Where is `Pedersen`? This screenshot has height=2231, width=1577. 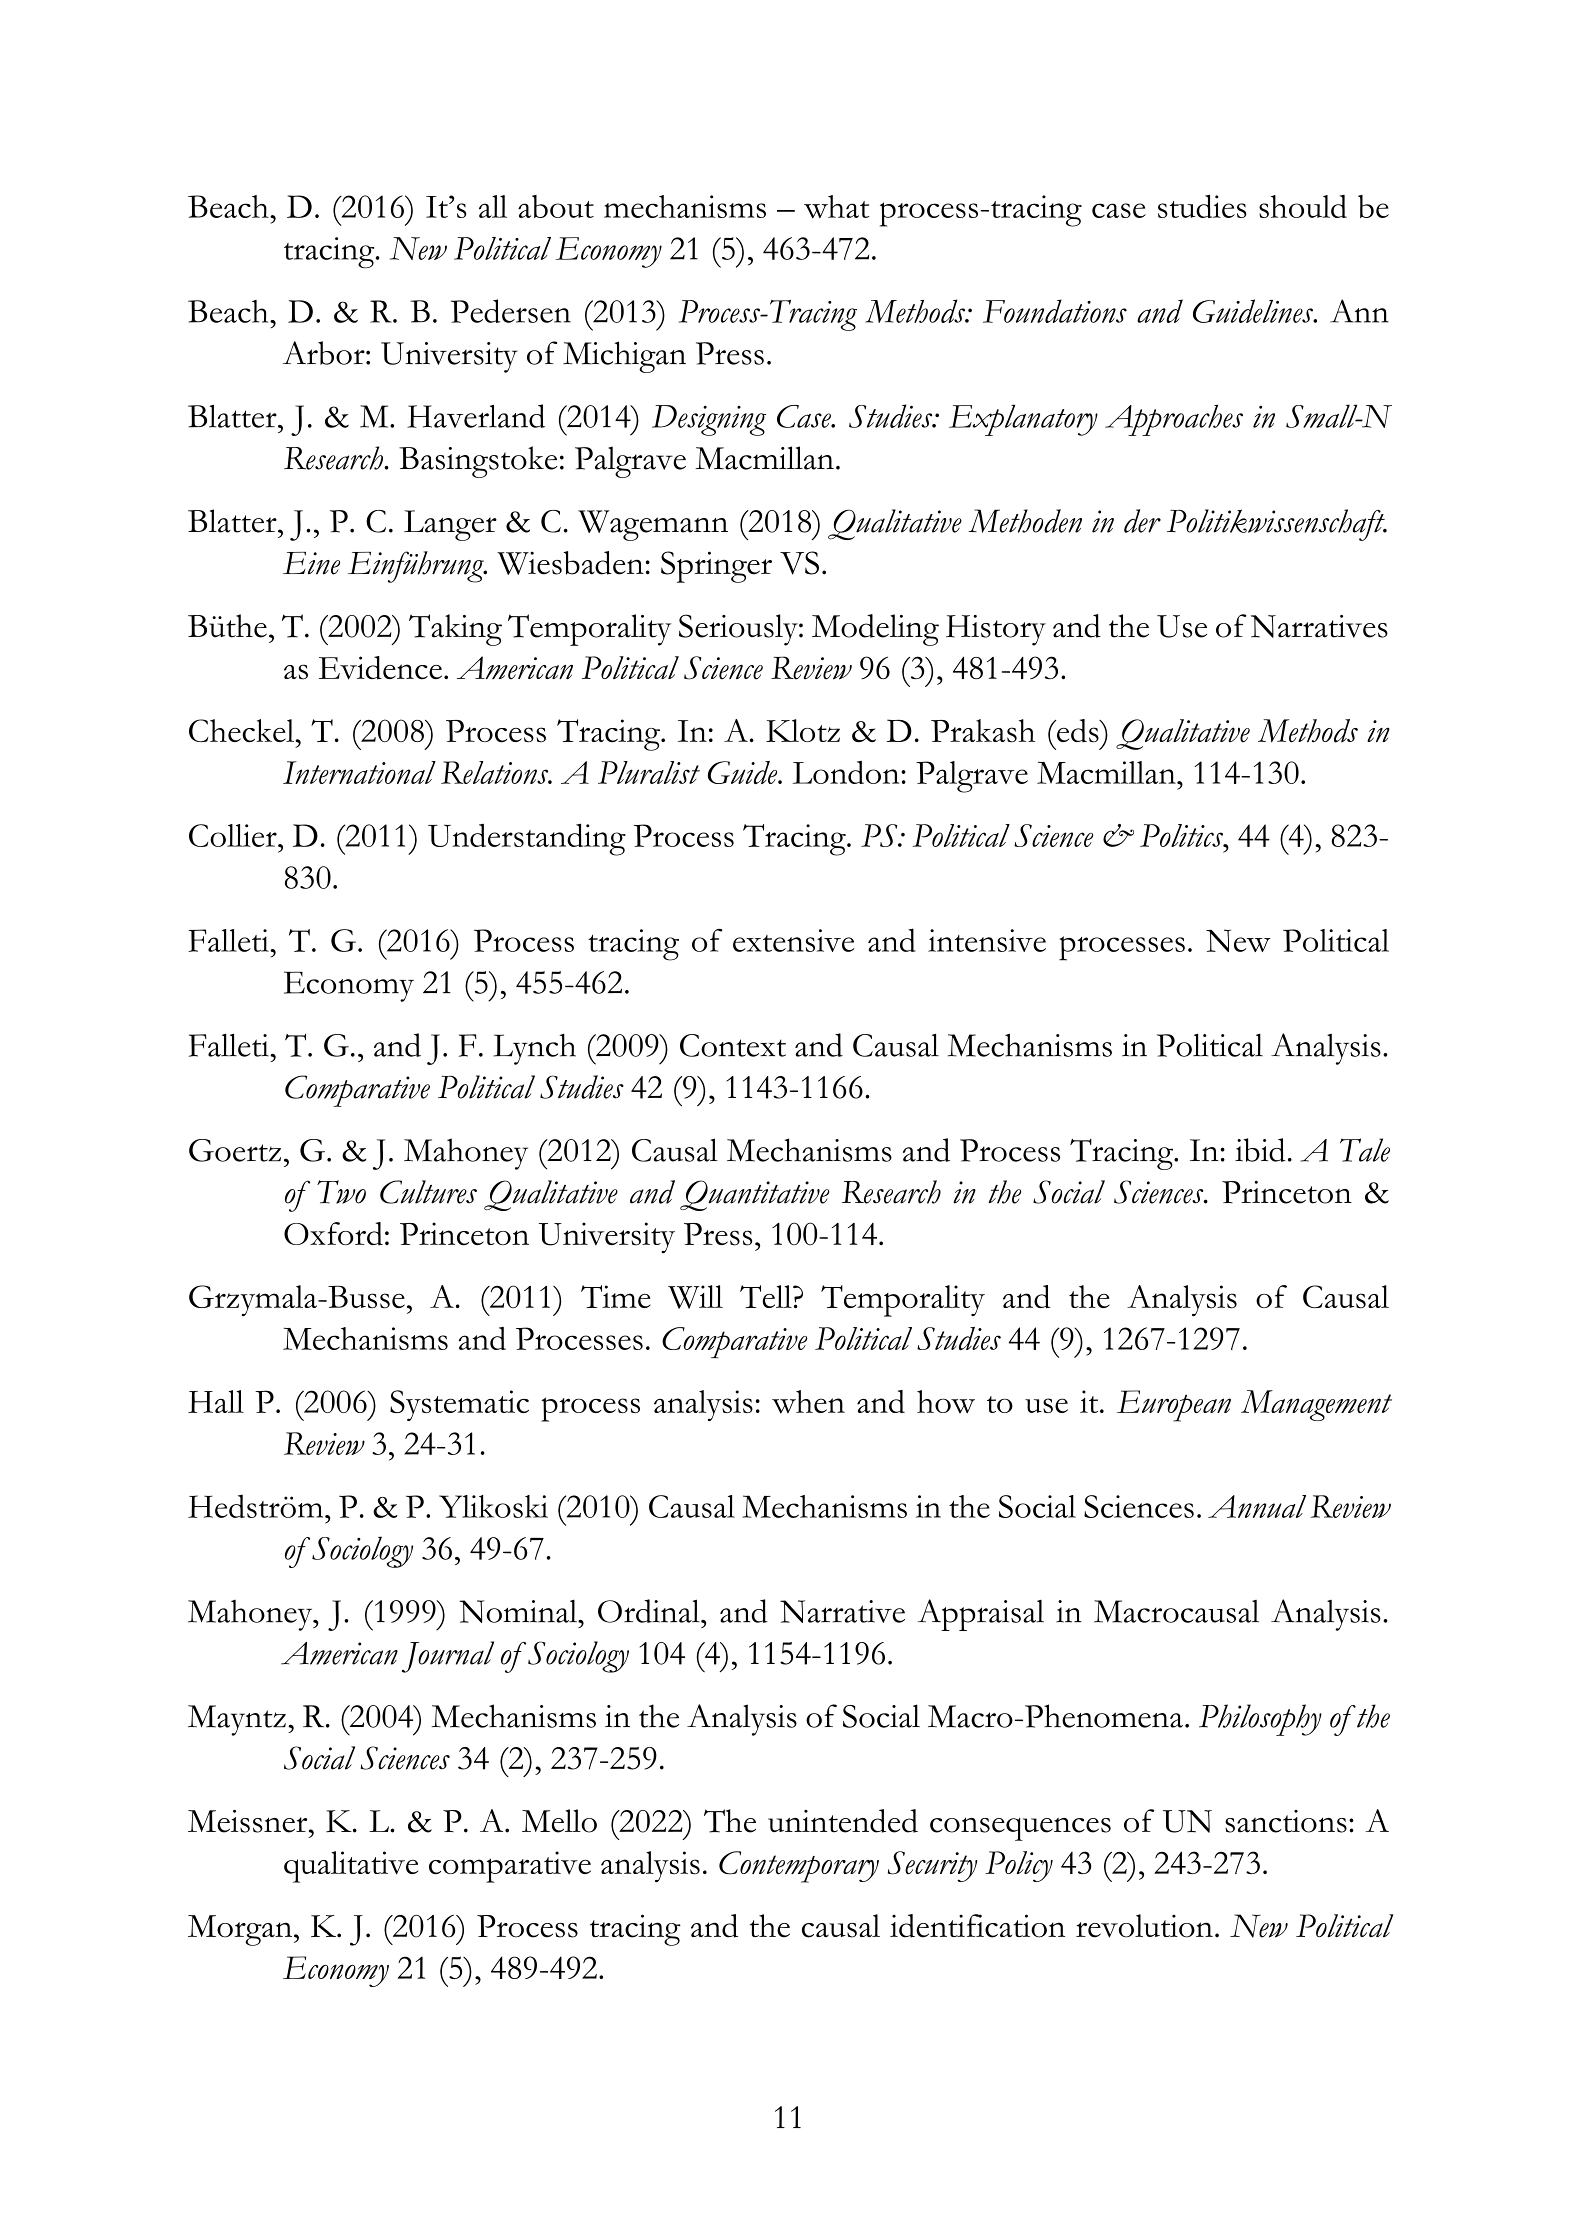
Pedersen is located at coordinates (511, 311).
